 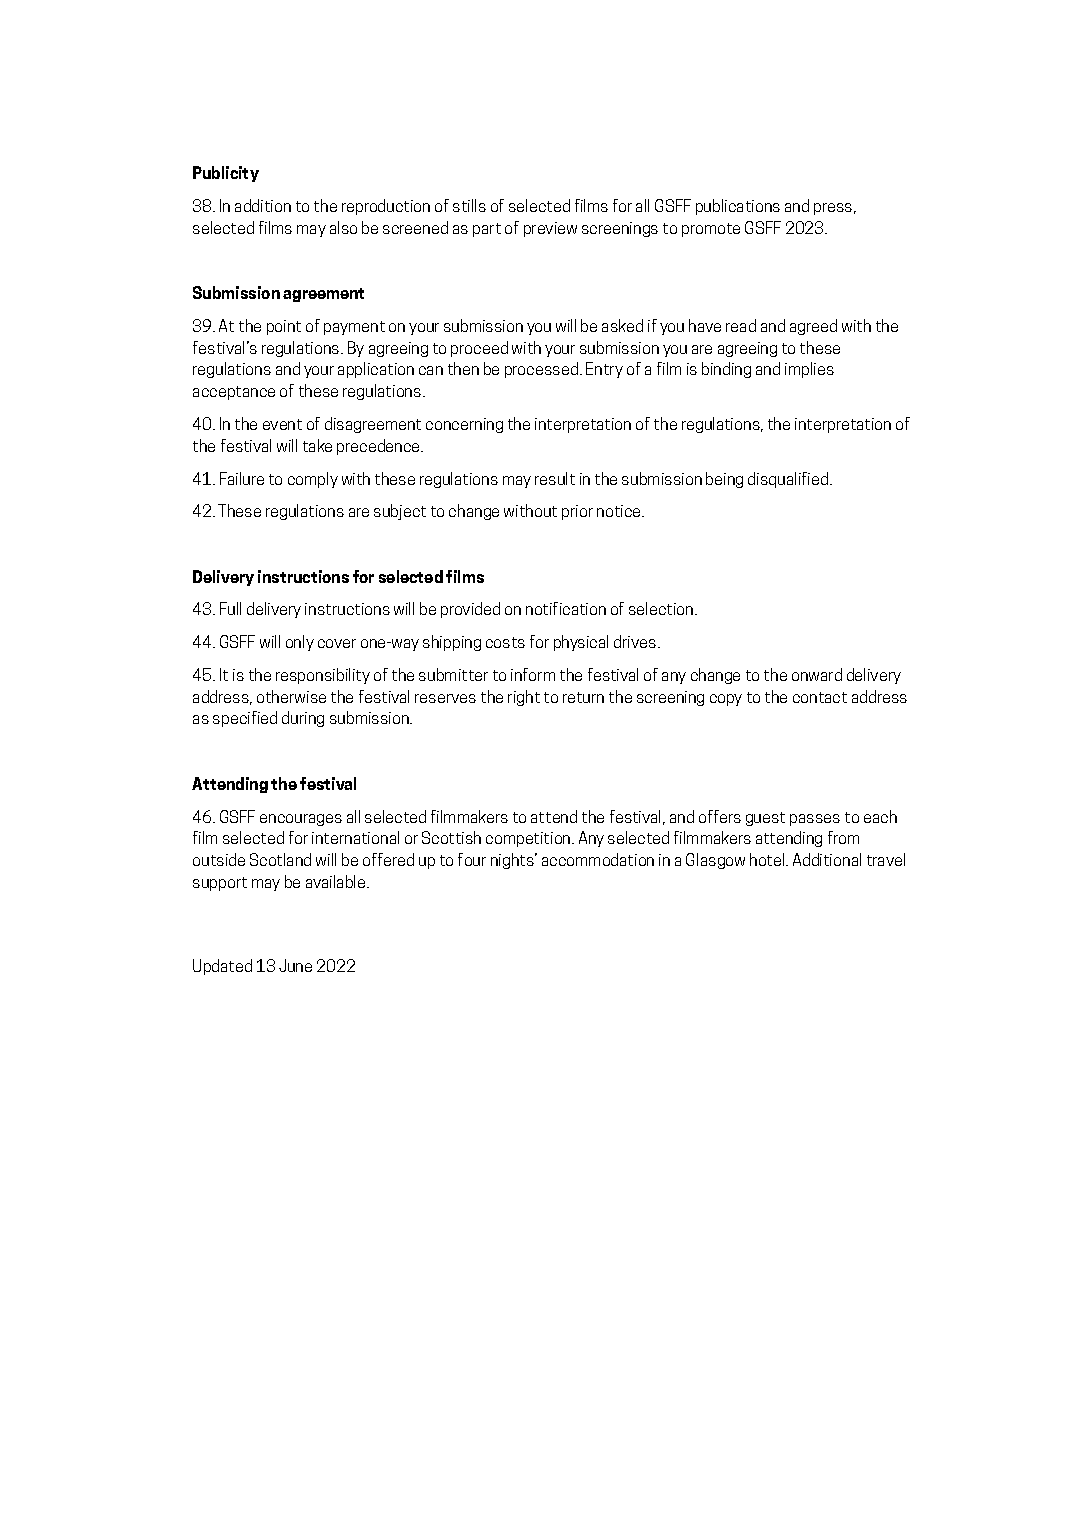 I want to click on hotel, so click(x=768, y=859).
